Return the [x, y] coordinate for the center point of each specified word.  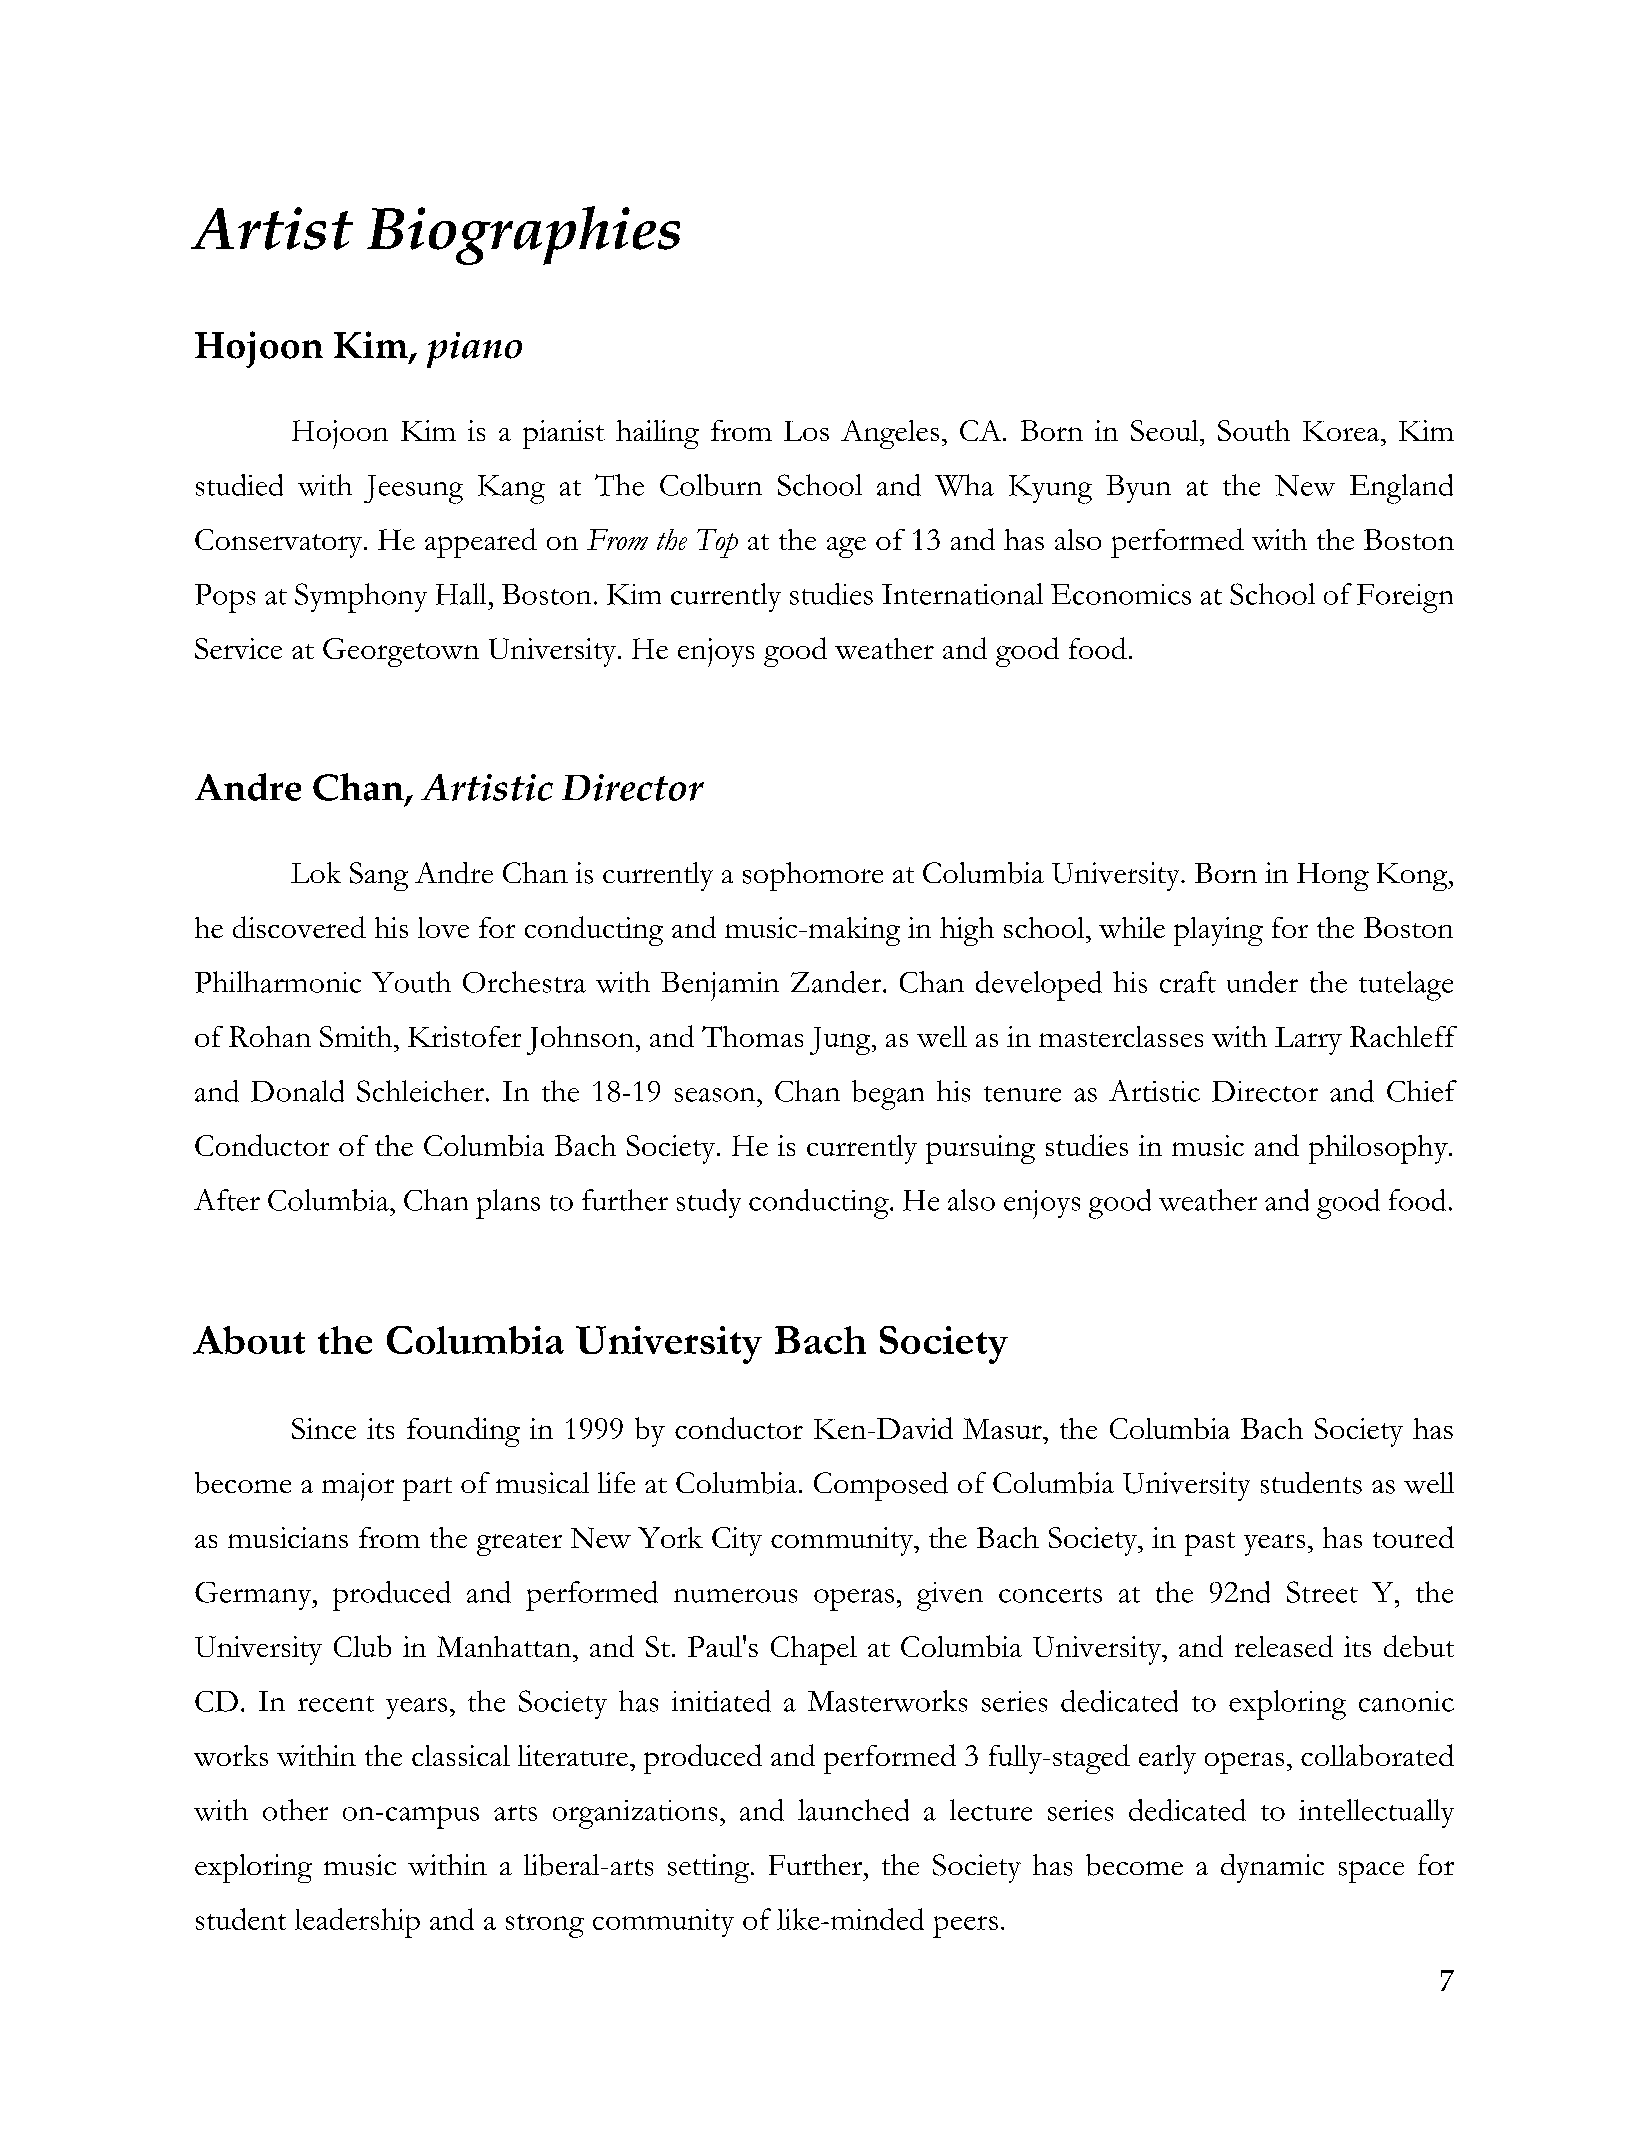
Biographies [523, 235]
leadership [357, 1923]
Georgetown [401, 652]
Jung [841, 1041]
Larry [1308, 1041]
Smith [356, 1036]
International [962, 594]
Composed [881, 1486]
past [1210, 1544]
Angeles [890, 434]
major [358, 1487]
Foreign [1405, 598]
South [1254, 430]
